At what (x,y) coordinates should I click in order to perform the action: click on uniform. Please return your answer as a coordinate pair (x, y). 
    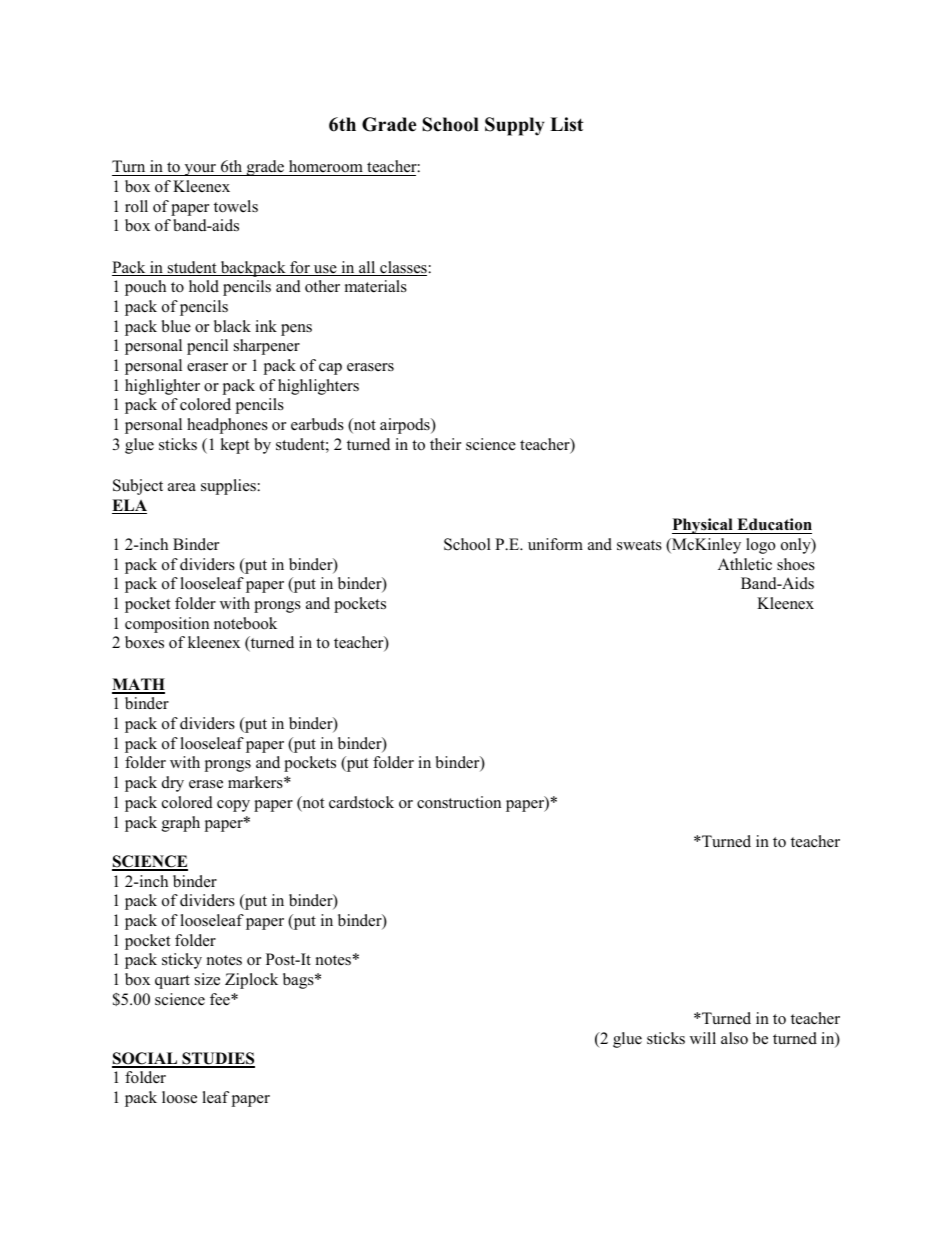
    Looking at the image, I should click on (555, 544).
